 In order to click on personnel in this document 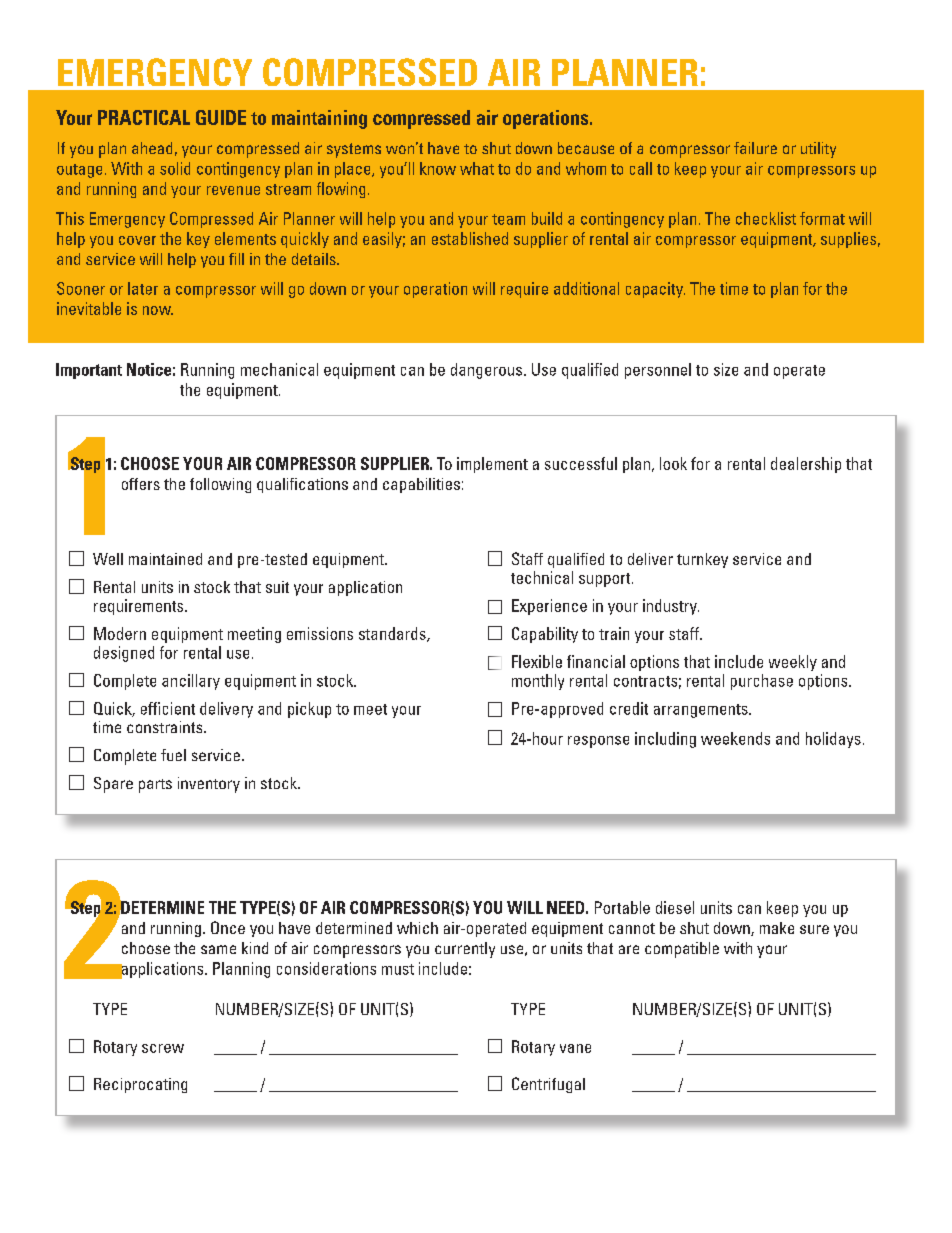, I will do `click(658, 371)`.
